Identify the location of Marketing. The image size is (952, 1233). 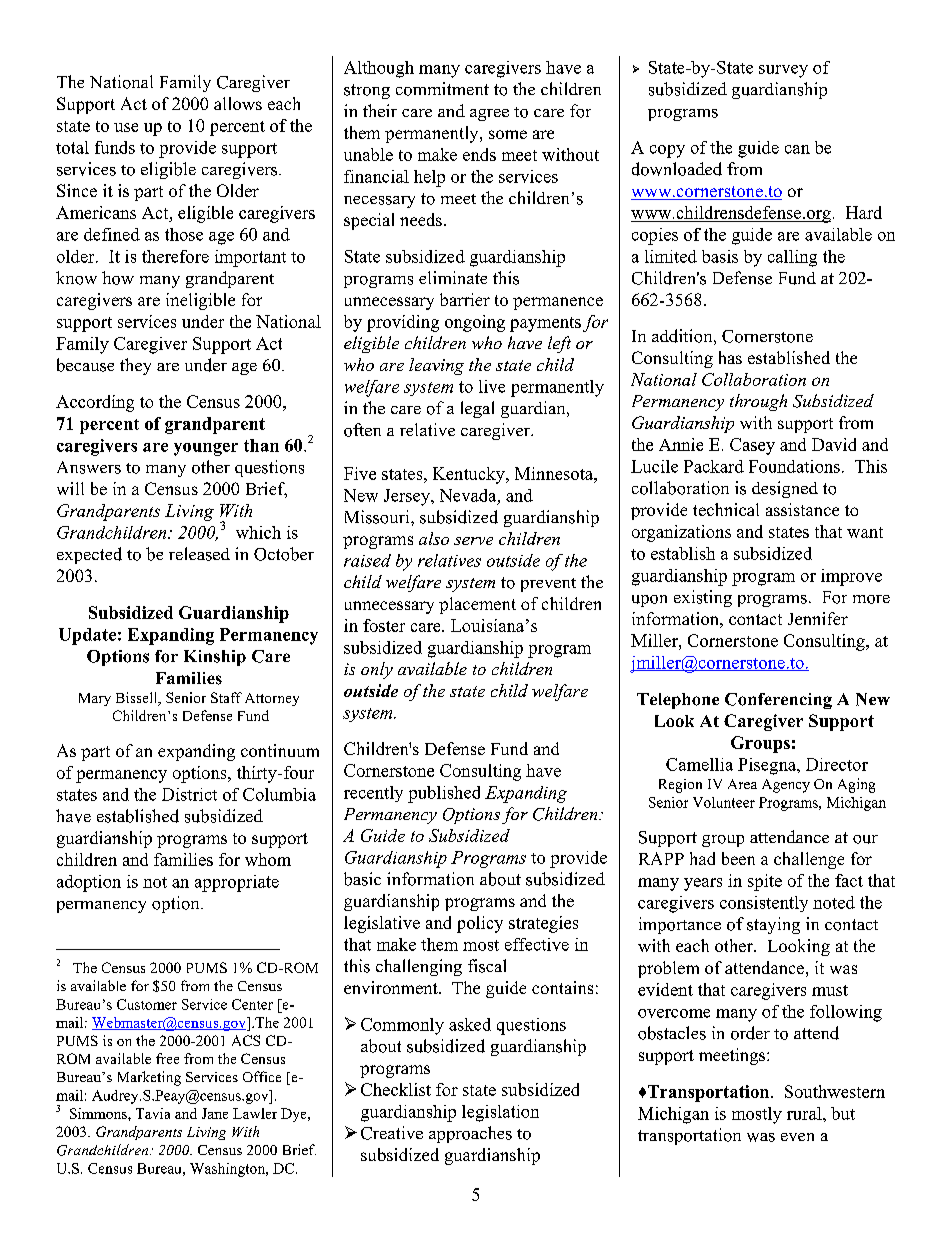
(149, 1078).
